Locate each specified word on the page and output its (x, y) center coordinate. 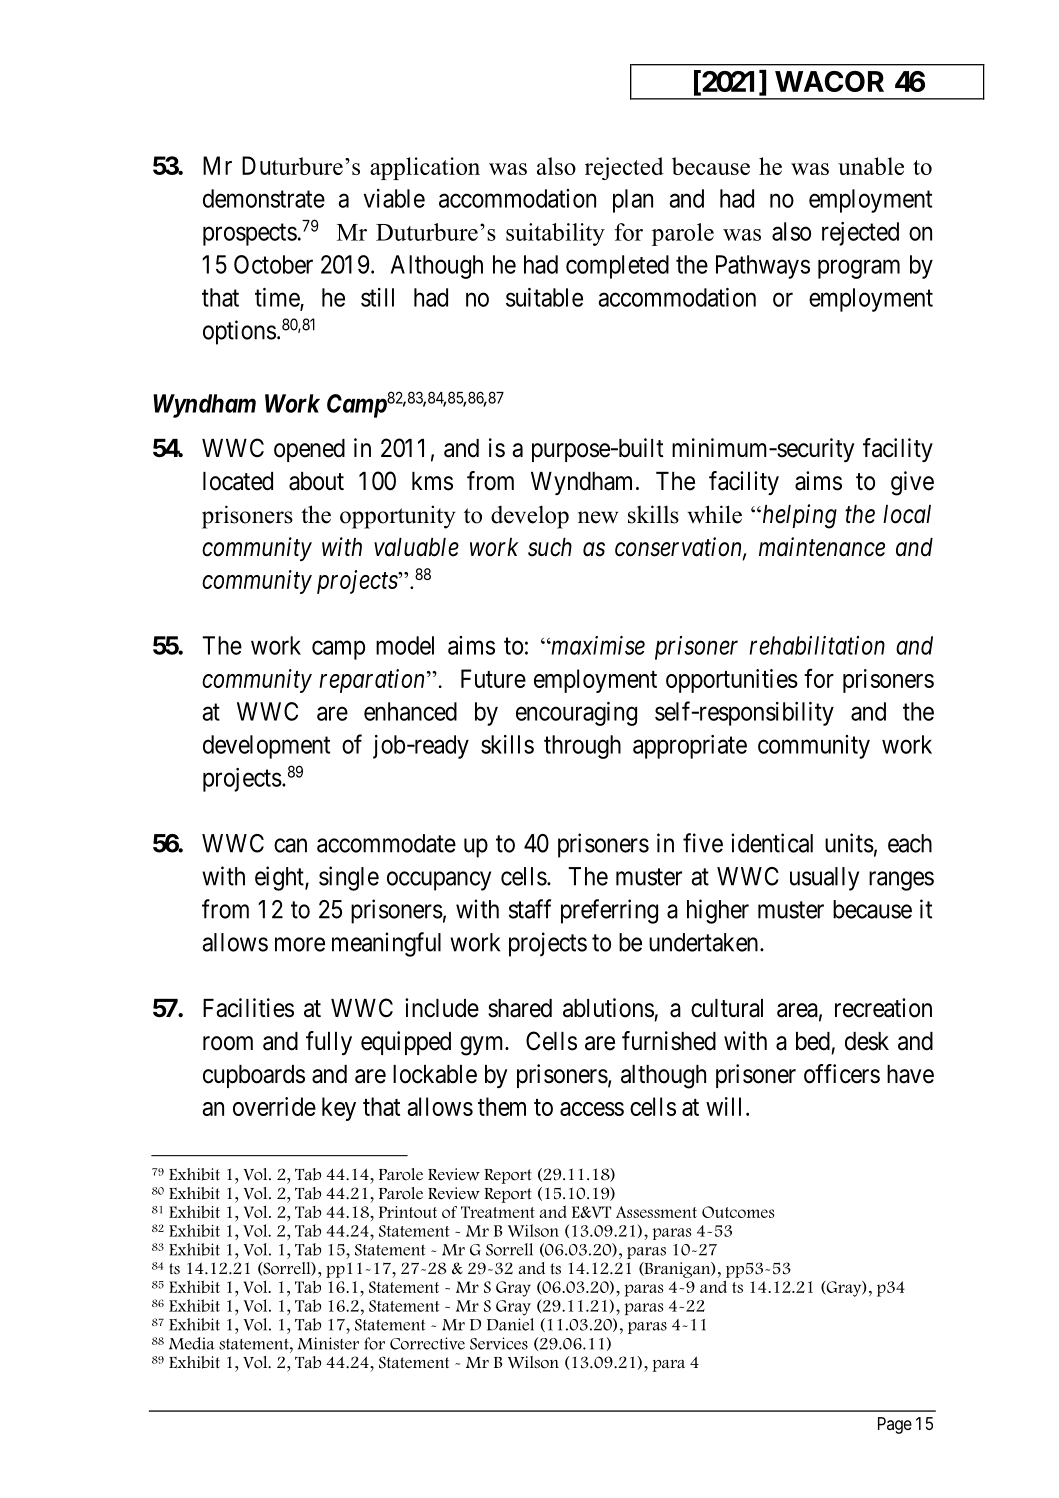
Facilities (248, 1008)
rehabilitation (817, 645)
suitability (555, 234)
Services (499, 1343)
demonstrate (264, 198)
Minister (328, 1343)
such (550, 547)
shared (520, 1008)
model (405, 645)
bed (813, 1041)
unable (871, 166)
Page (895, 1425)
